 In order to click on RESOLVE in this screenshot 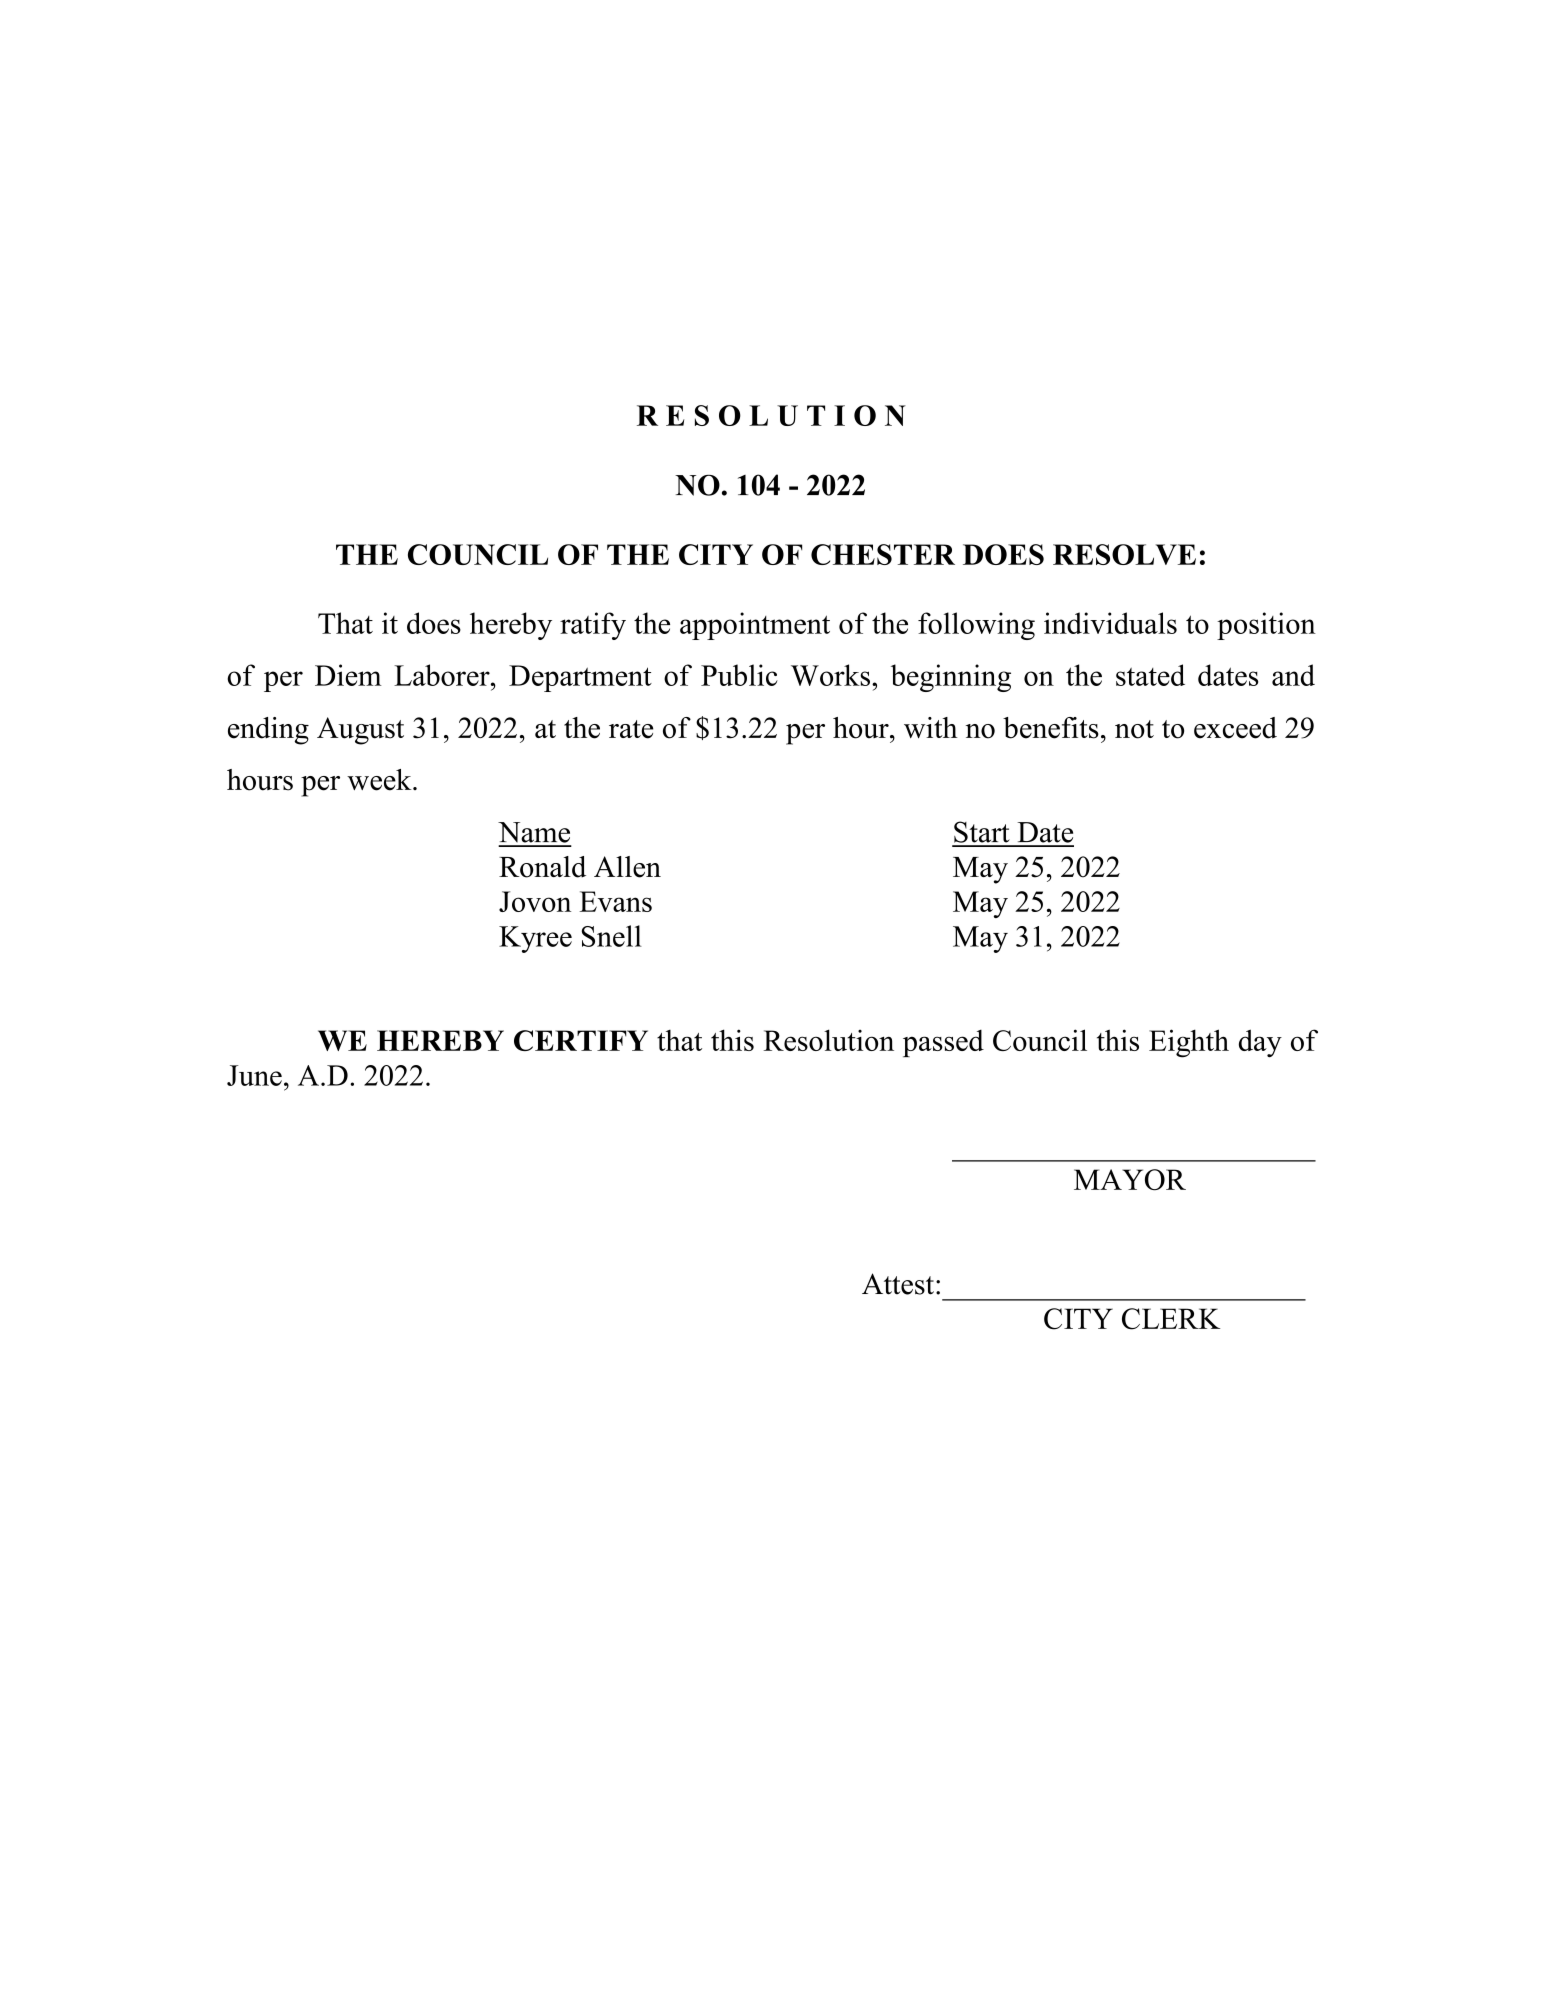, I will do `click(1124, 554)`.
